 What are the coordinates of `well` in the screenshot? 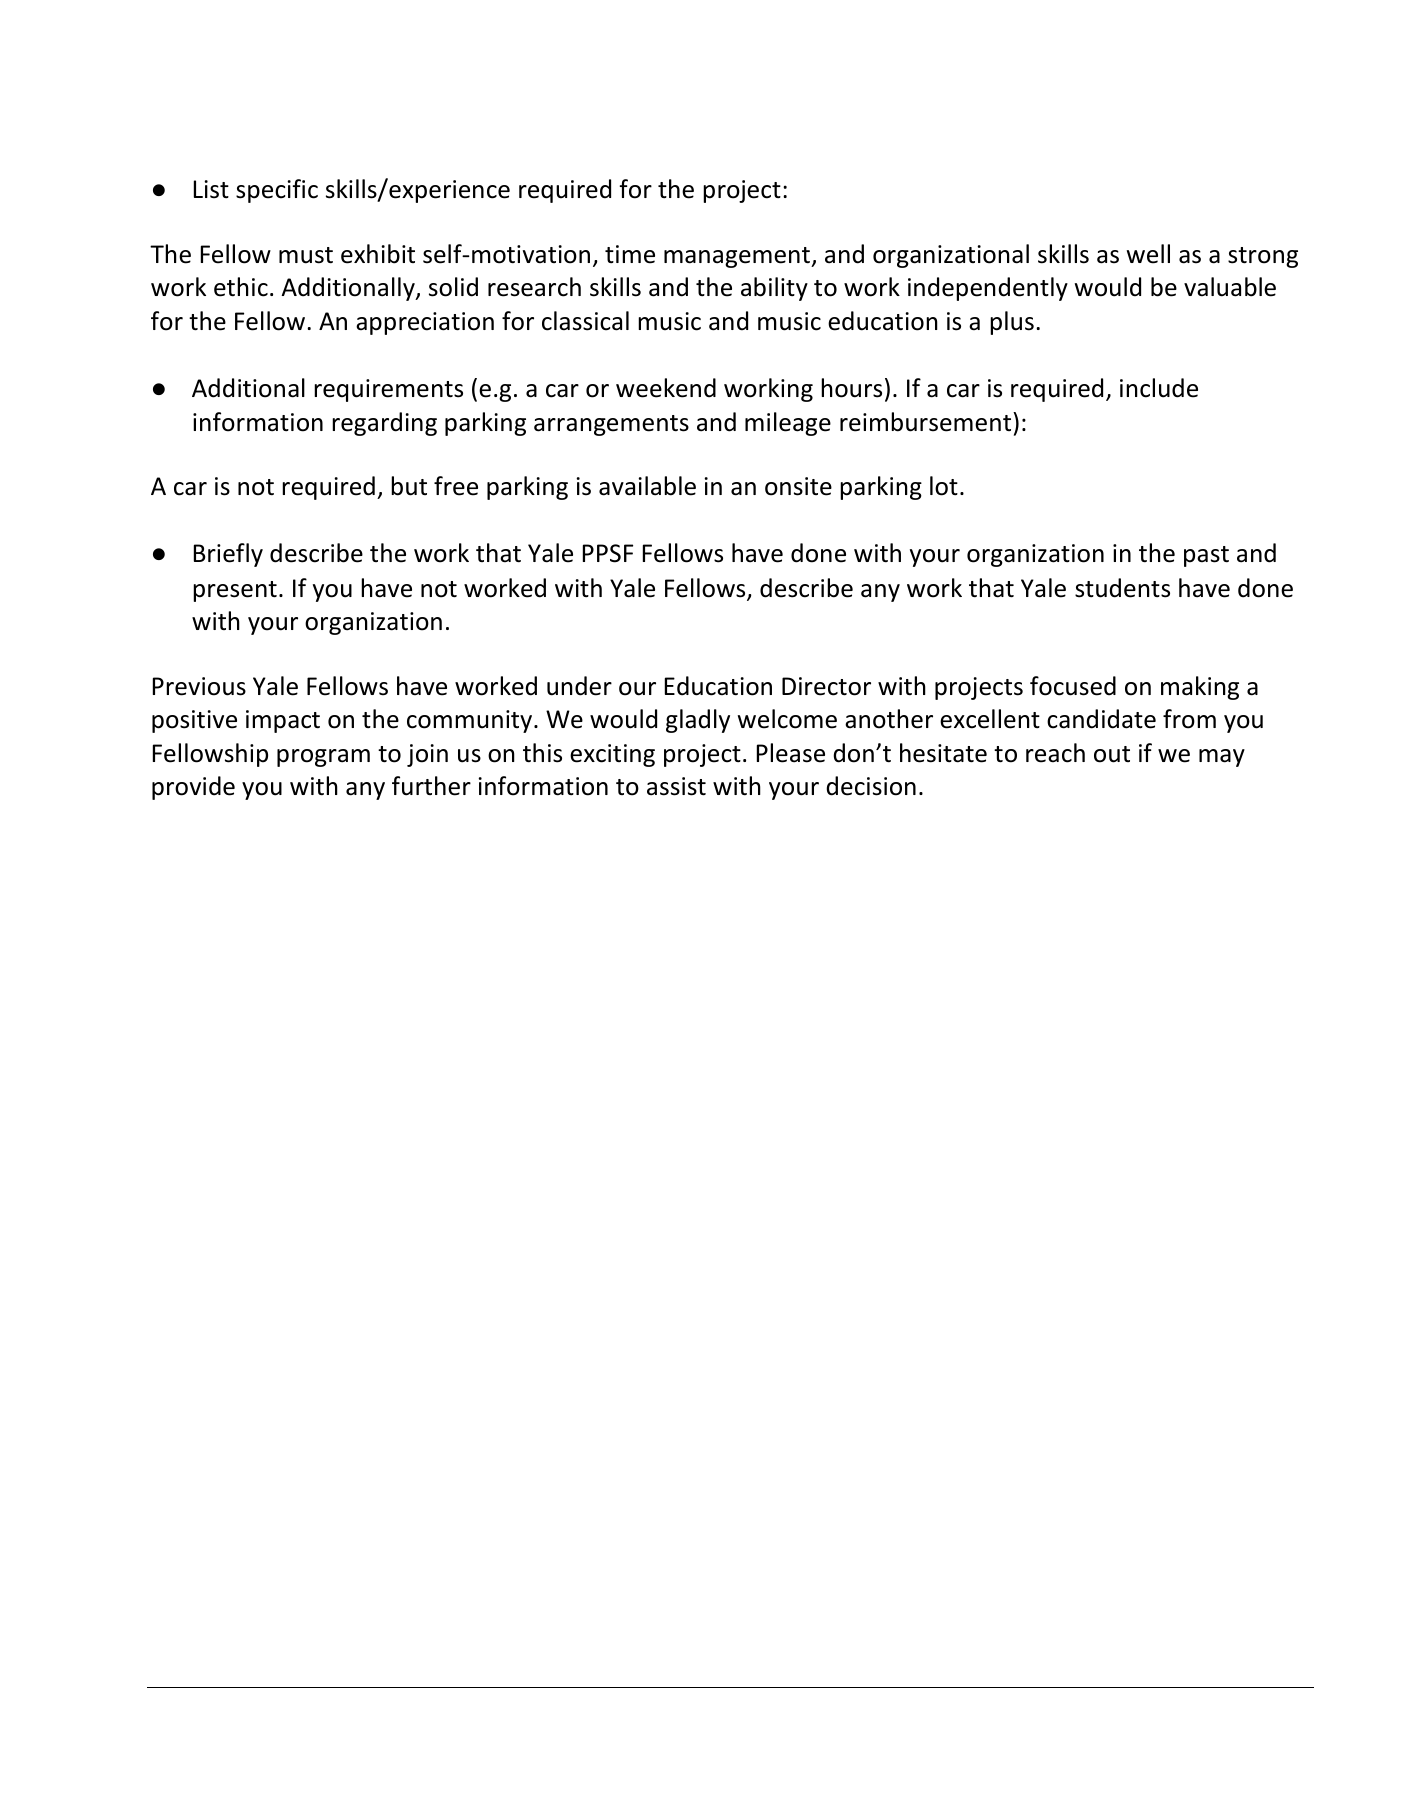 It's located at (1148, 254).
